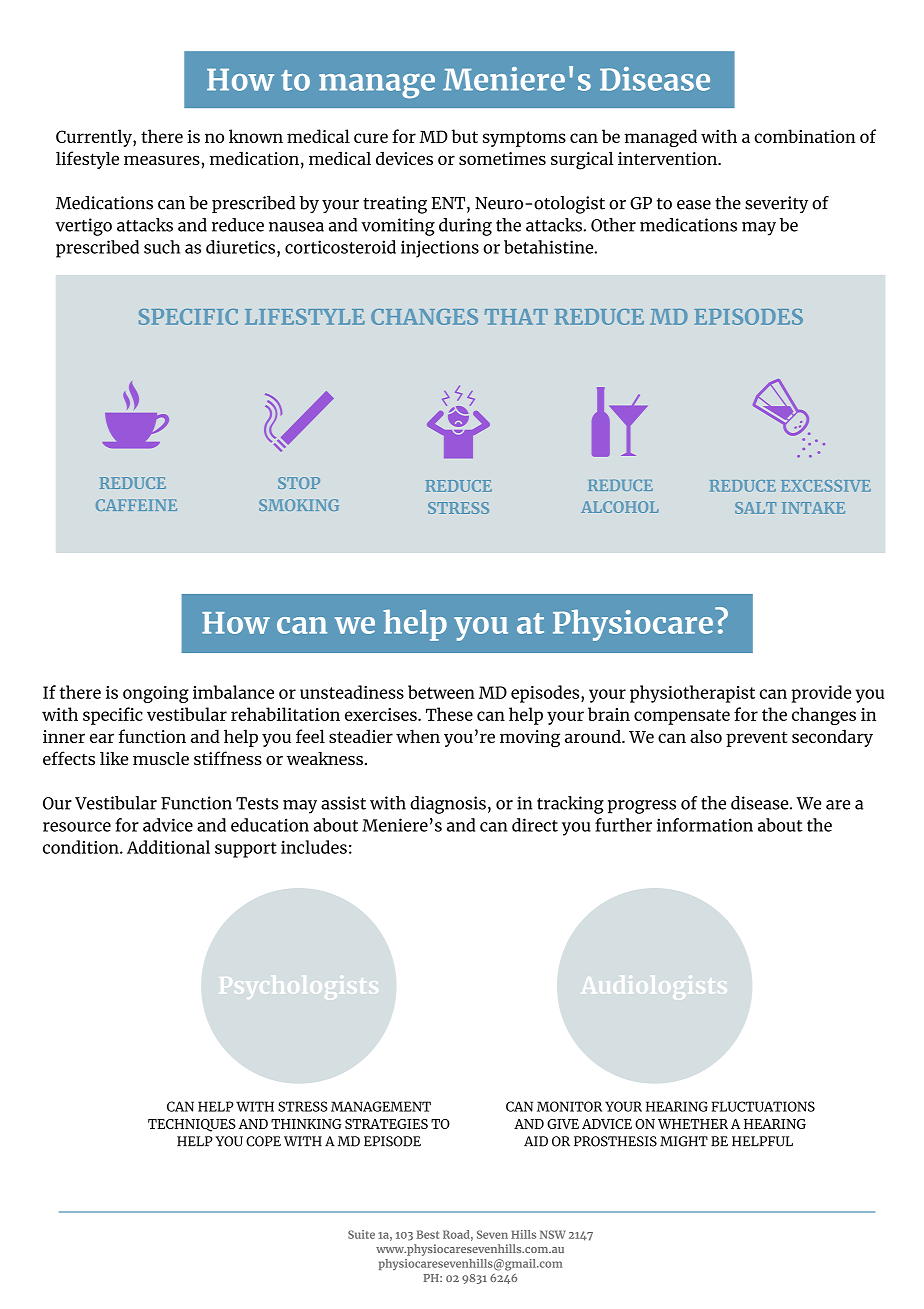 This screenshot has width=924, height=1309. What do you see at coordinates (441, 692) in the screenshot?
I see `between` at bounding box center [441, 692].
